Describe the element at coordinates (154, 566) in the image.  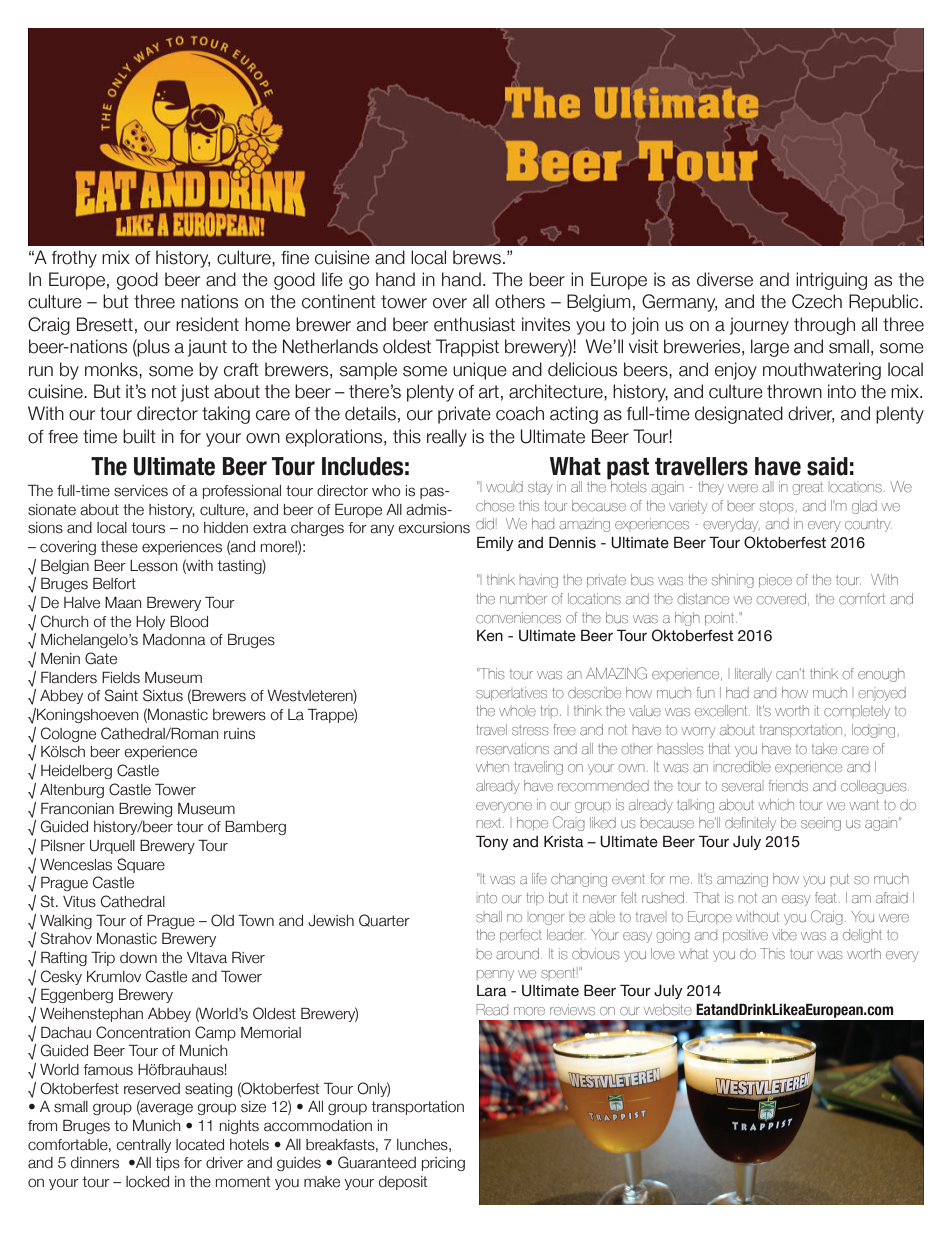
I see `Lesson` at that location.
